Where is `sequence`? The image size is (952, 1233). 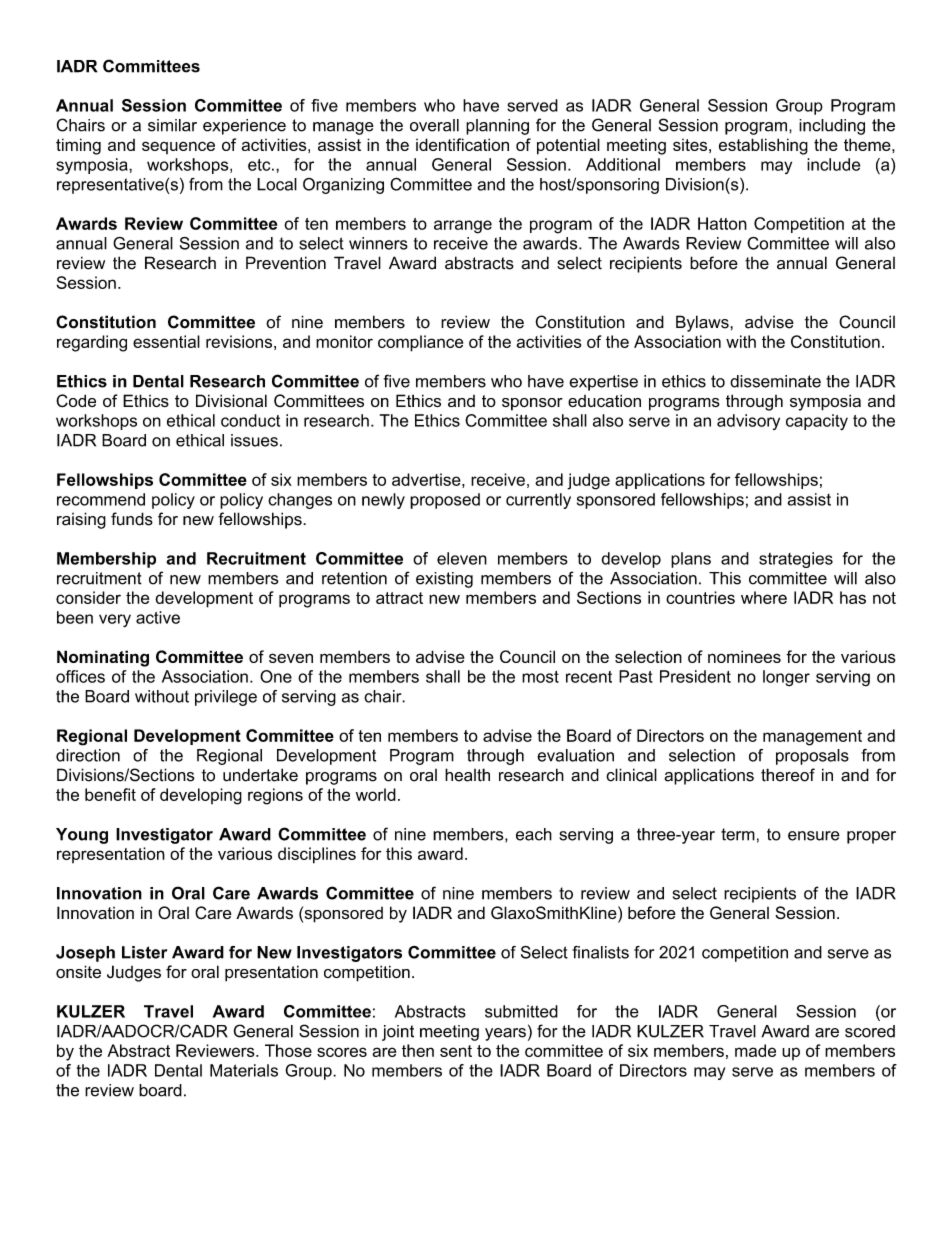
sequence is located at coordinates (178, 147).
